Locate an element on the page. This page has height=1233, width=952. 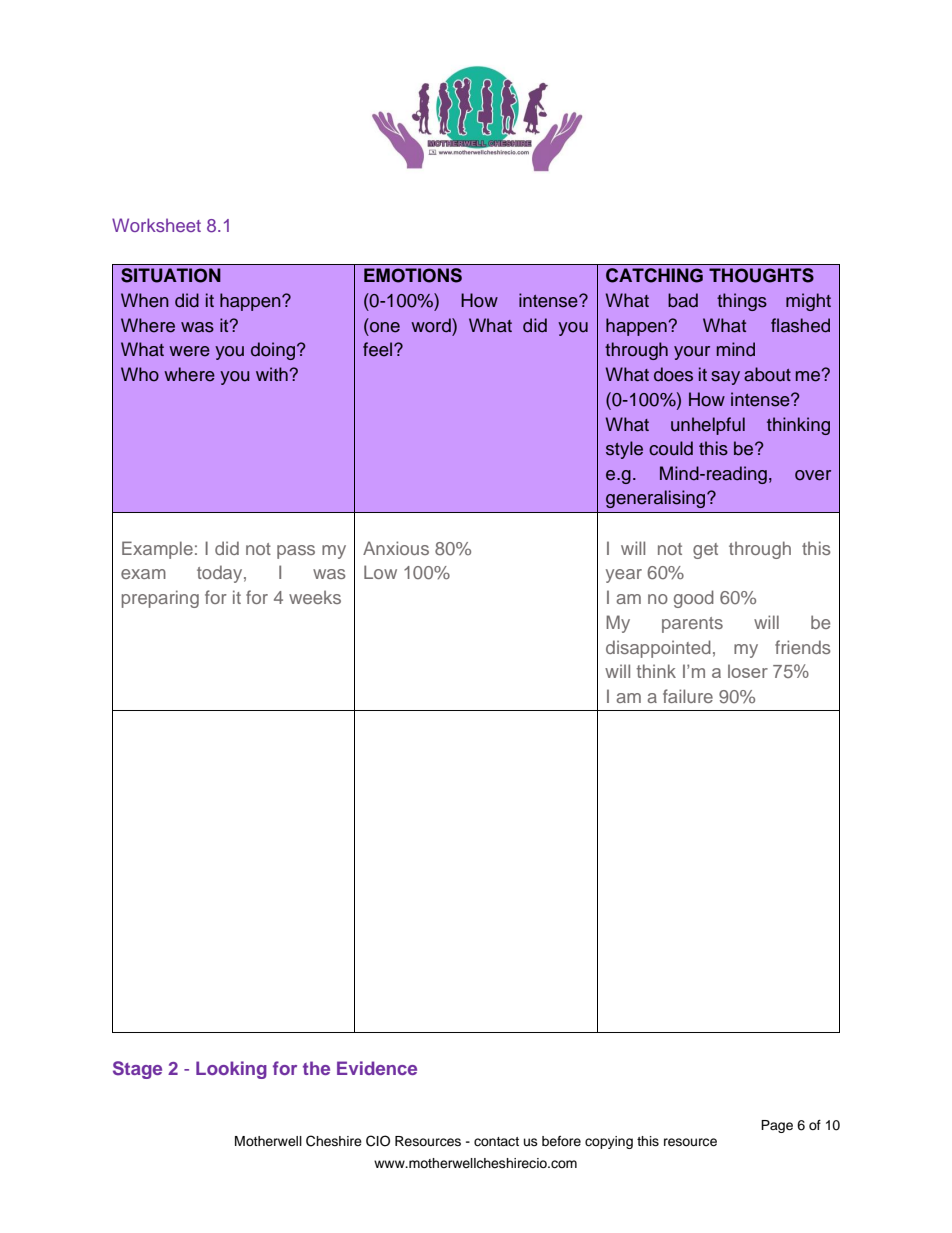
Low is located at coordinates (380, 572).
